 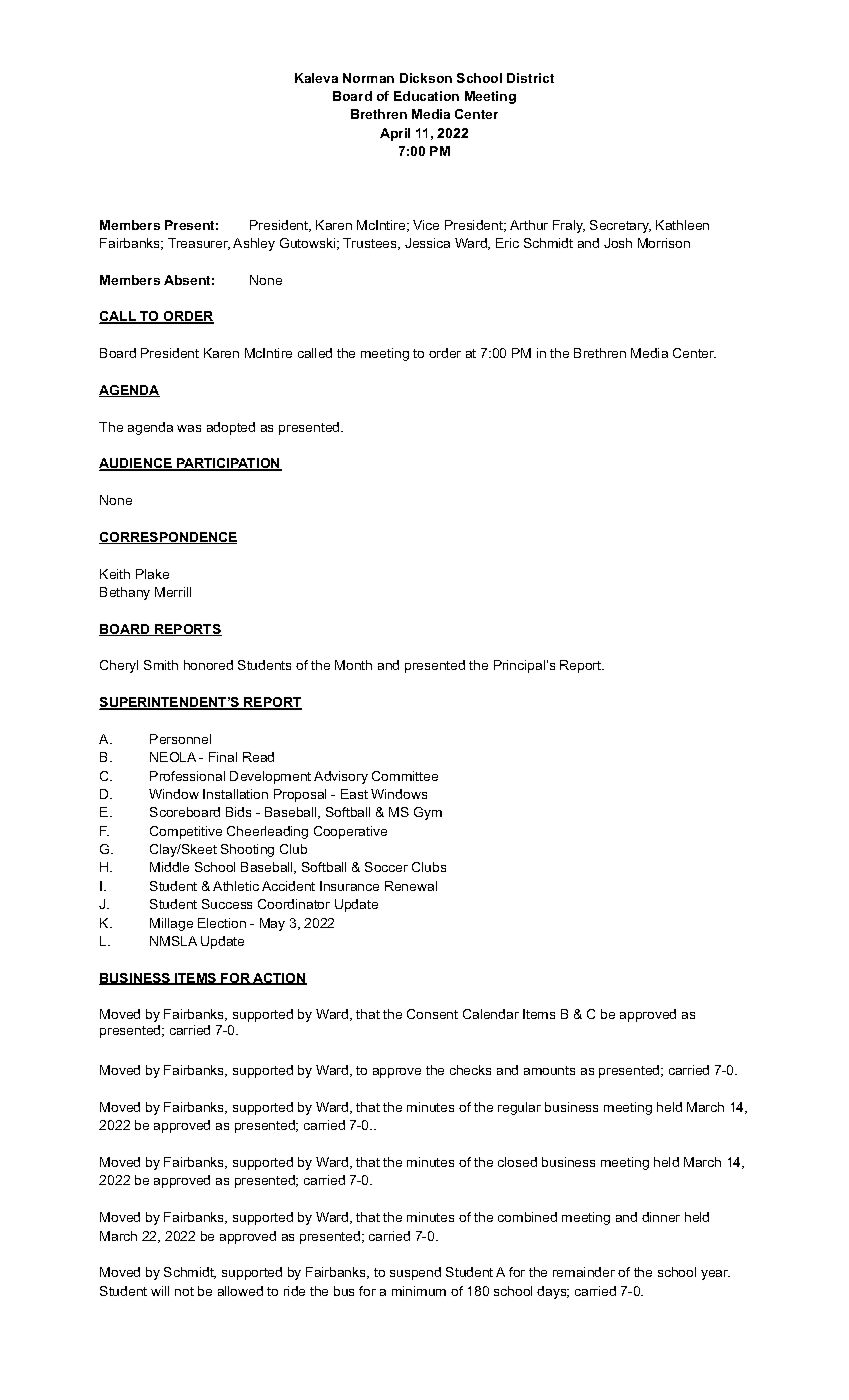 I want to click on not, so click(x=184, y=1291).
